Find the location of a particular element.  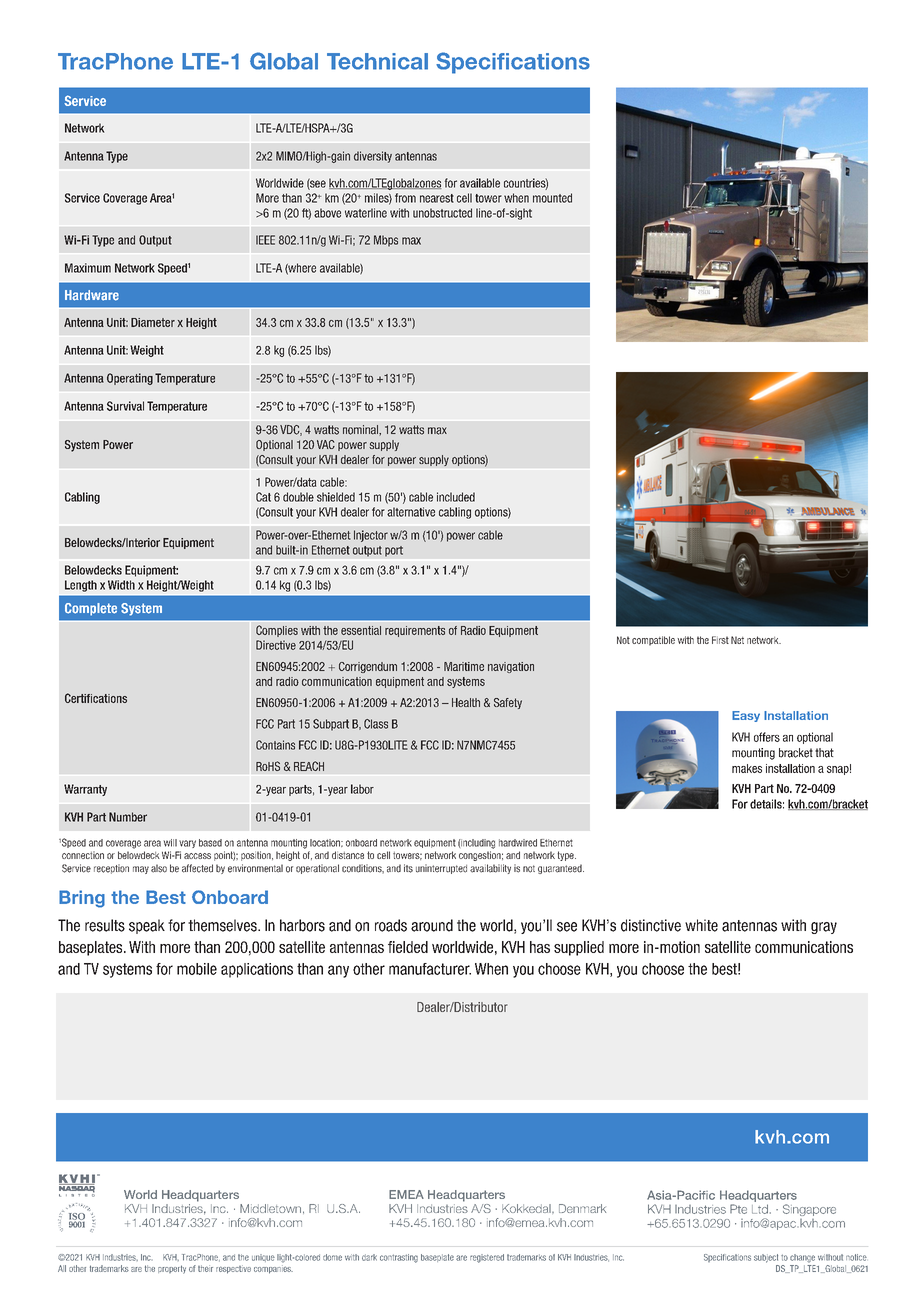

Technical is located at coordinates (377, 61).
